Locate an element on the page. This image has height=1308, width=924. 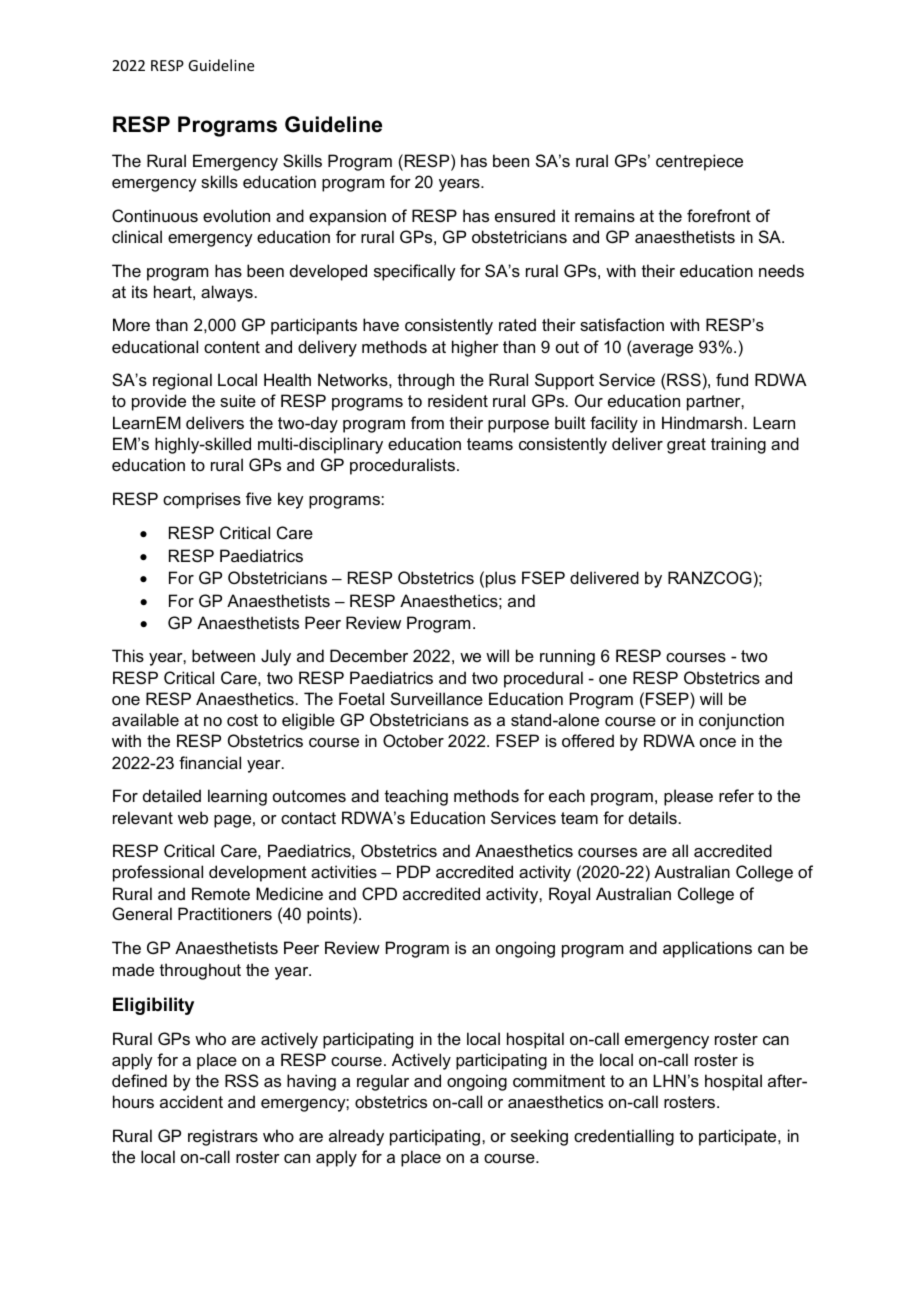
great is located at coordinates (686, 446).
